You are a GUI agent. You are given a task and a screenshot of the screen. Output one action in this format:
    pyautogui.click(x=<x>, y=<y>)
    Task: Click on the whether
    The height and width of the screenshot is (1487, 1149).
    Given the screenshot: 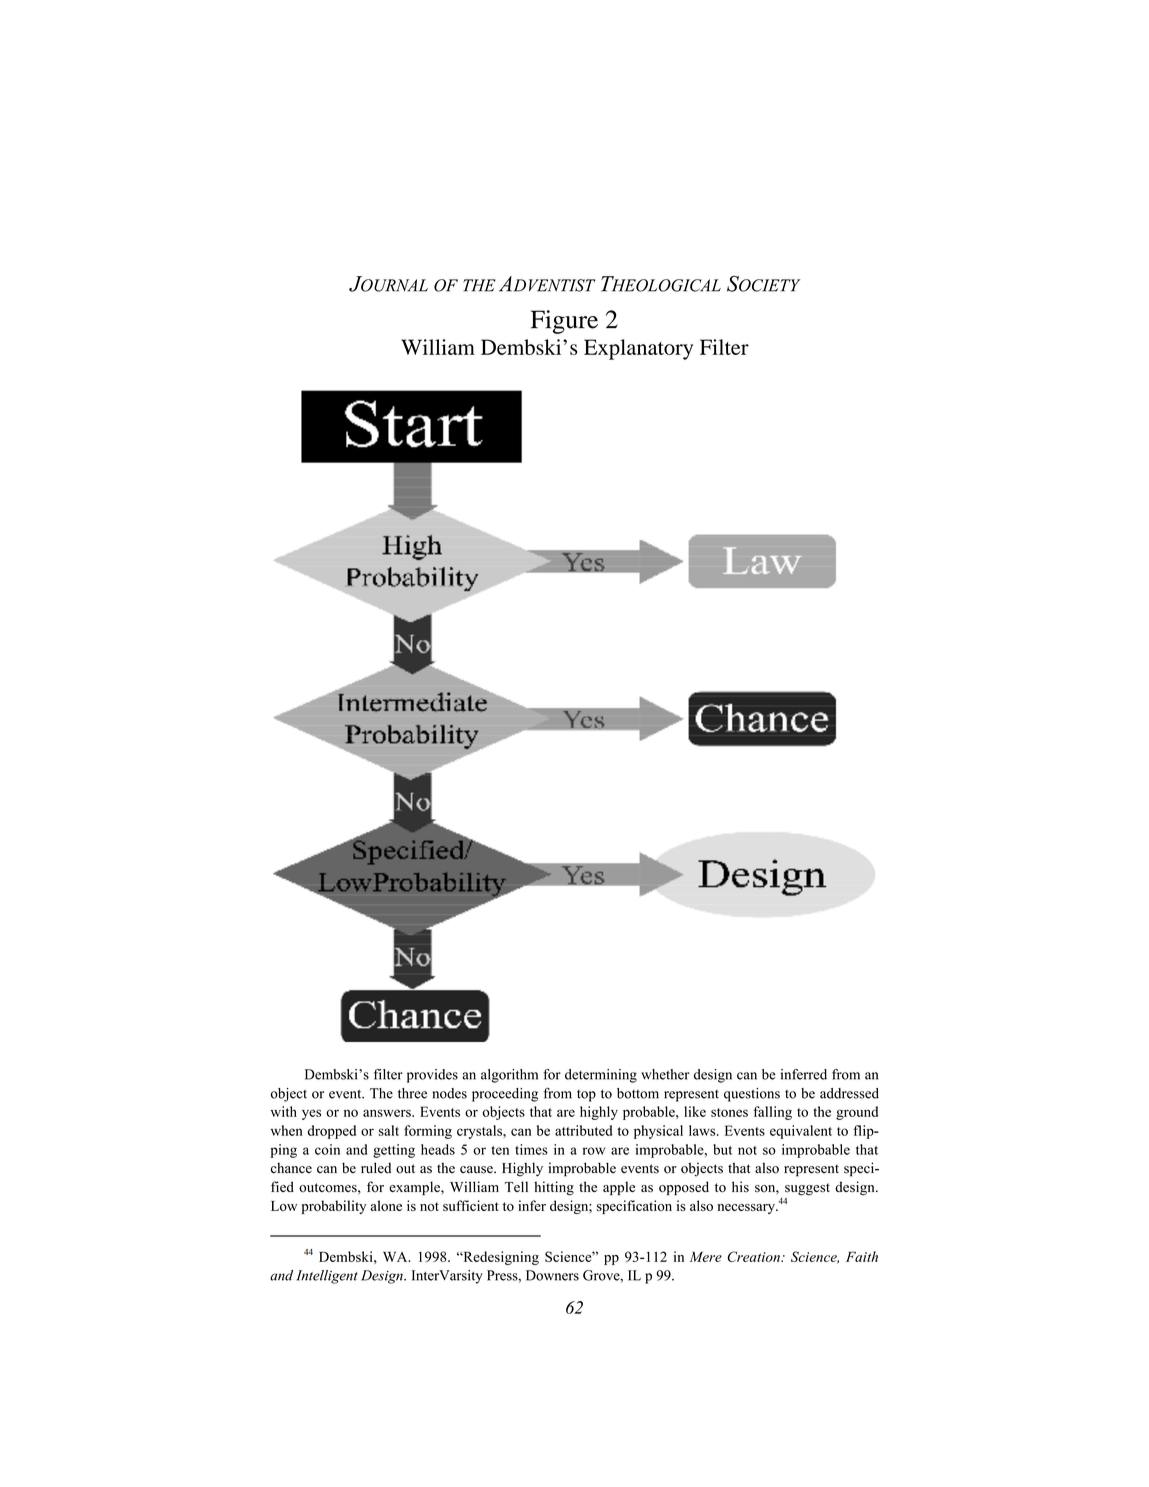 What is the action you would take?
    pyautogui.click(x=665, y=1074)
